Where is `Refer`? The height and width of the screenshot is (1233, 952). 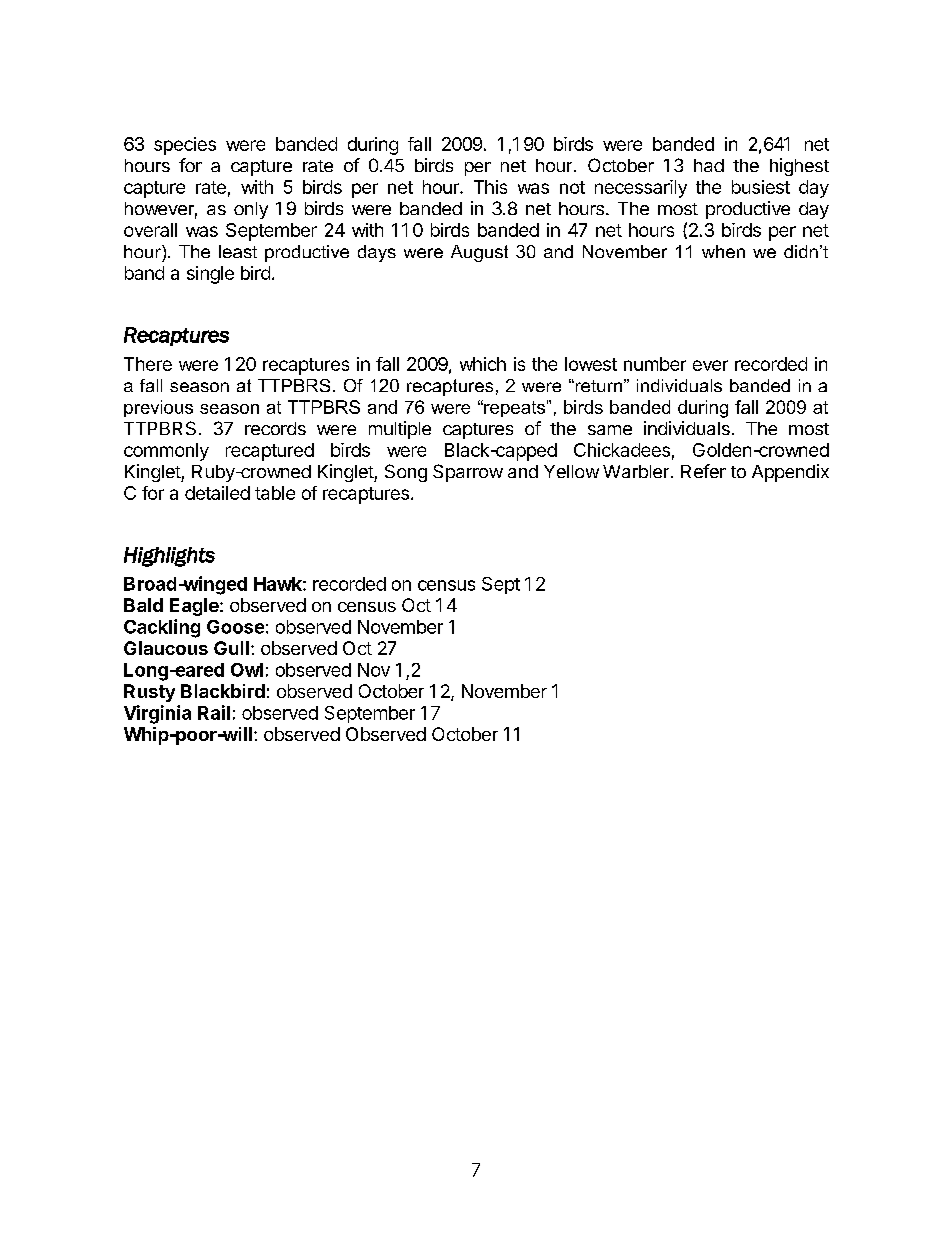
Refer is located at coordinates (703, 471).
